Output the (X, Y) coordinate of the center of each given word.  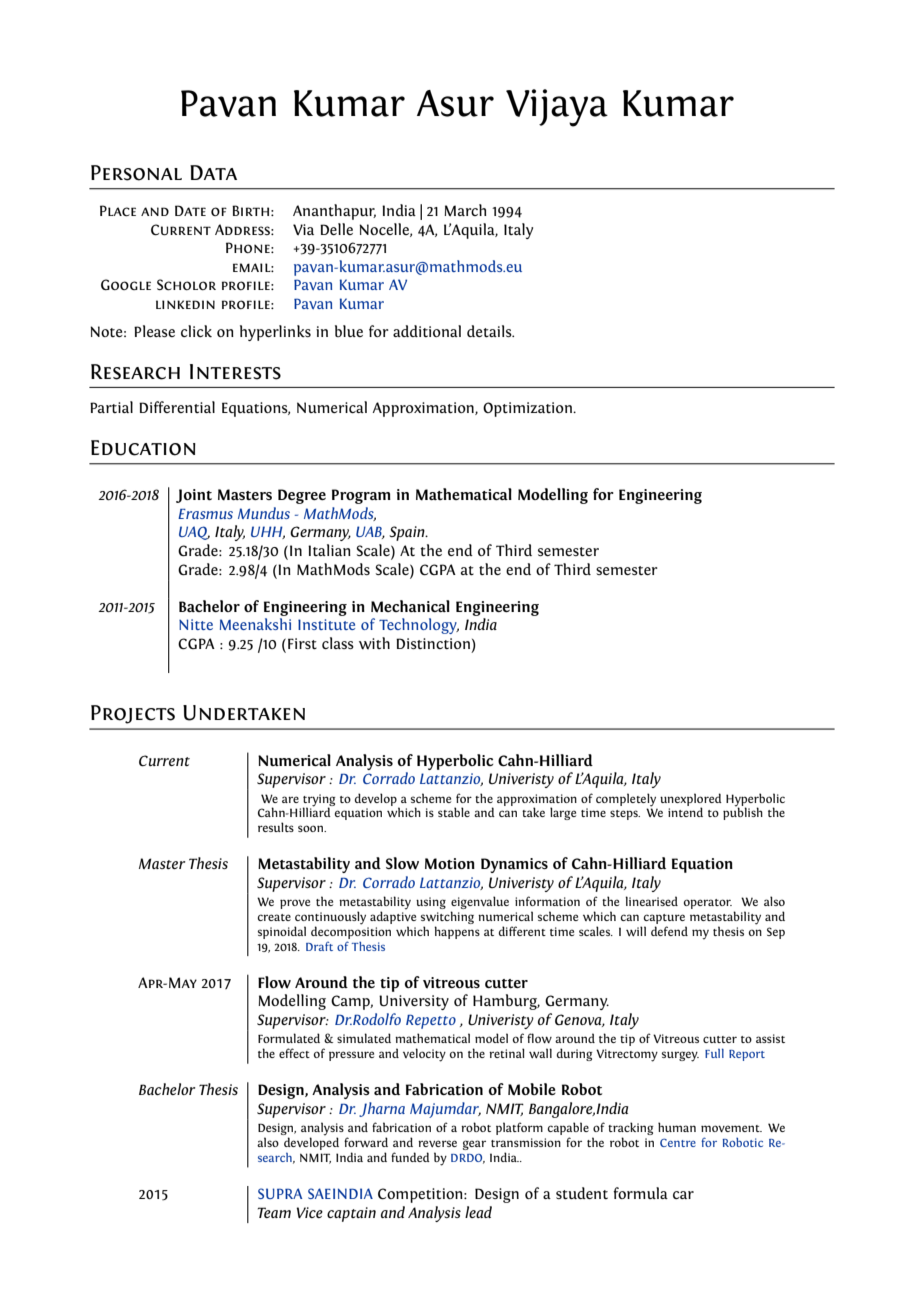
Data (213, 172)
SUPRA (280, 1193)
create (274, 917)
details (490, 331)
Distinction (433, 643)
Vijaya (557, 108)
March (465, 210)
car (683, 1195)
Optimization (528, 409)
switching (447, 919)
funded (410, 1157)
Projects (133, 714)
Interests (235, 372)
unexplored (691, 800)
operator (708, 904)
